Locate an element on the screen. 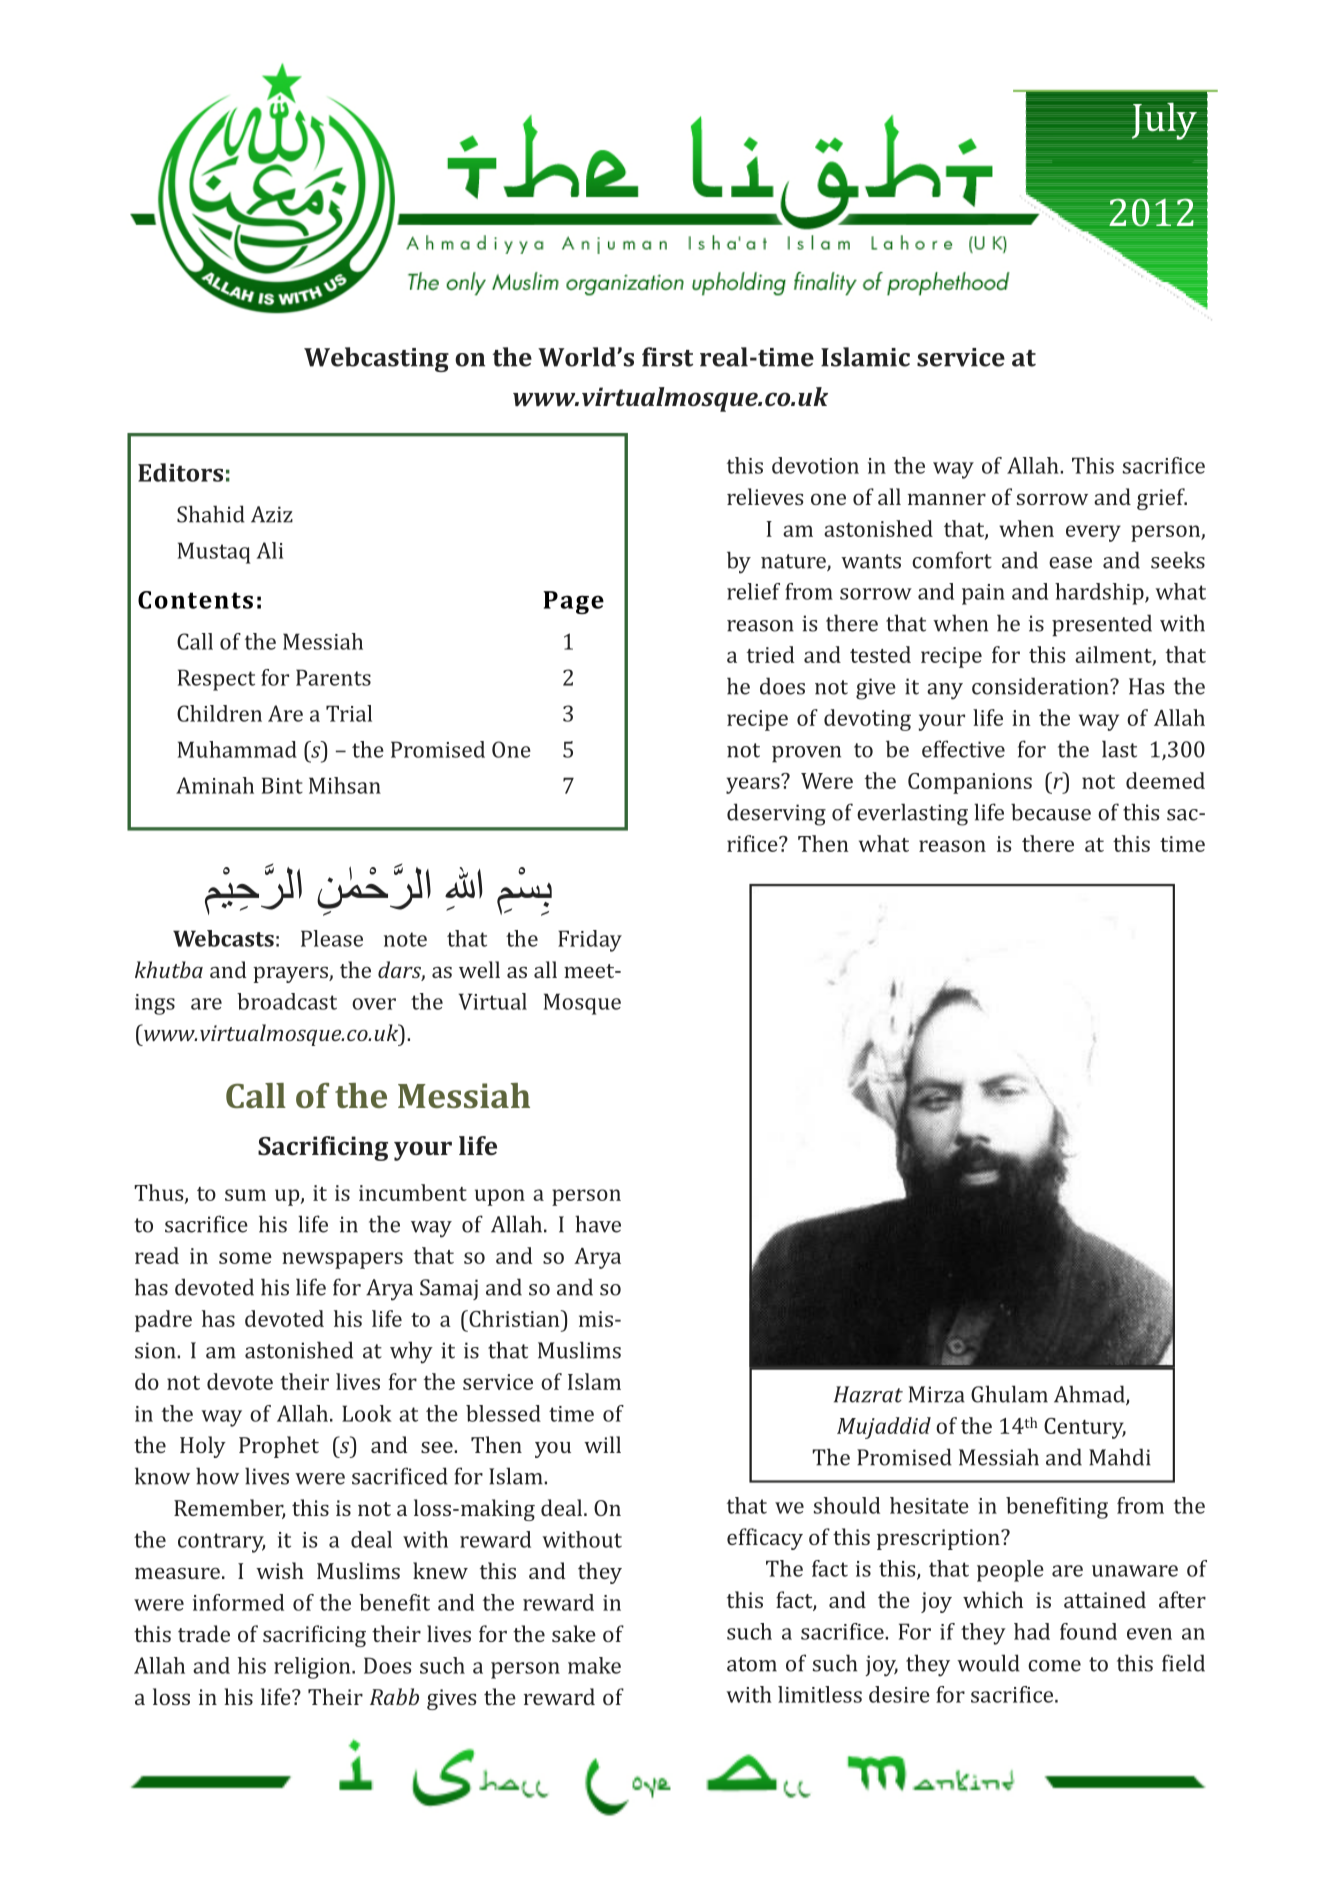 This screenshot has height=1895, width=1340. come is located at coordinates (1054, 1666).
